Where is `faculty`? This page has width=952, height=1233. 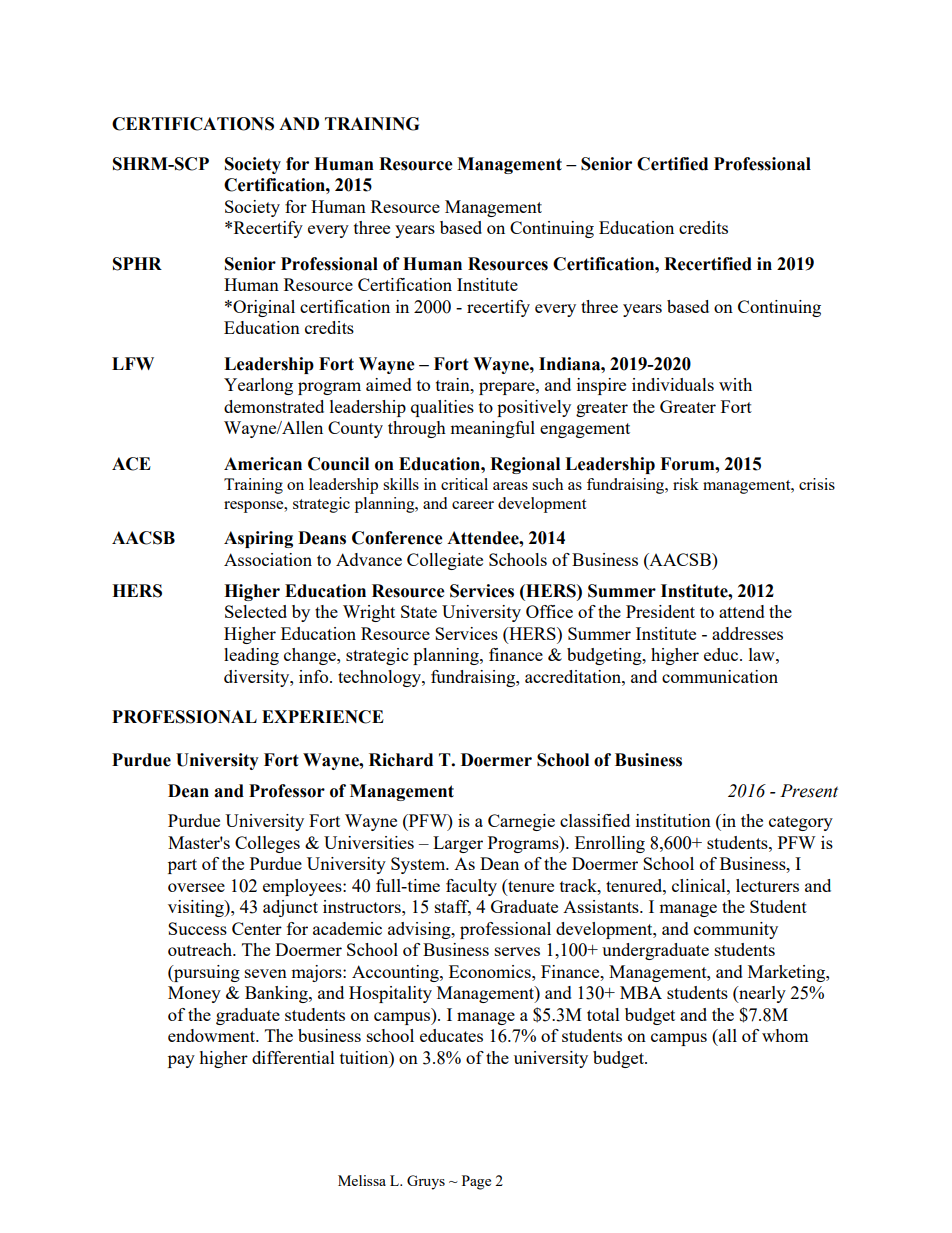 faculty is located at coordinates (471, 887).
